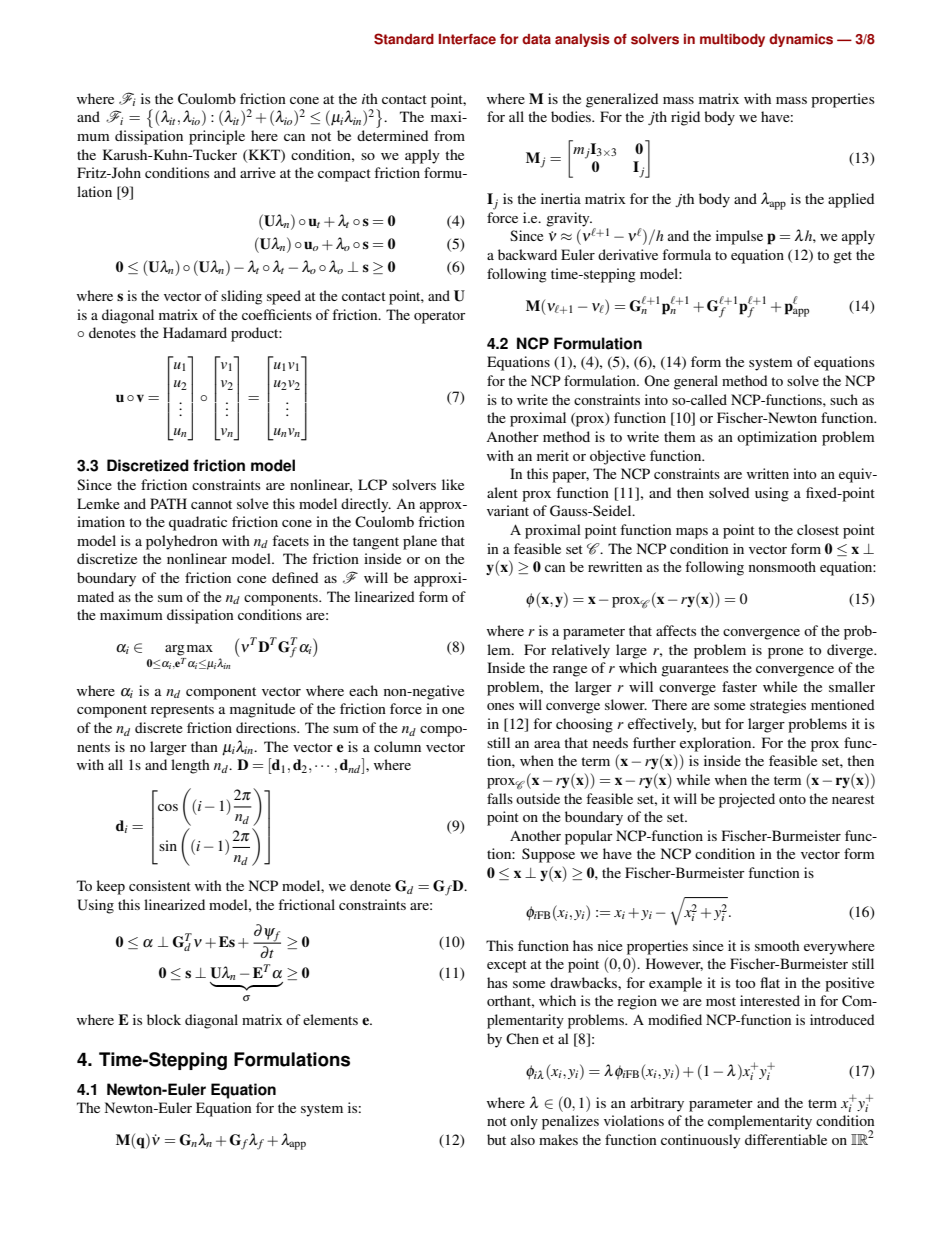 The height and width of the document is (1233, 952). I want to click on differentiable, so click(786, 1139).
